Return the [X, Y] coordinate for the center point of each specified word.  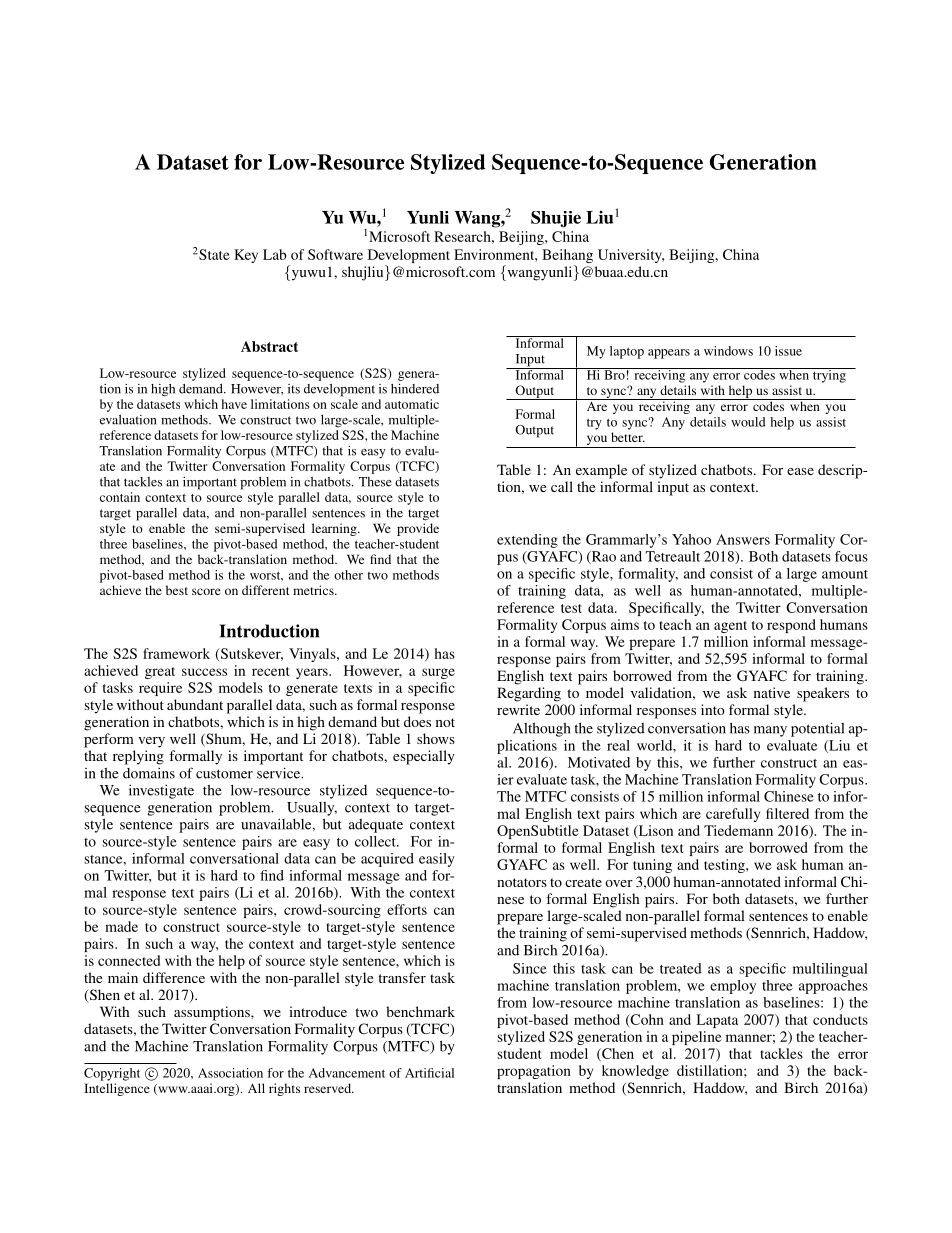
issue [788, 351]
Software [335, 254]
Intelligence [117, 1089]
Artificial [429, 1073]
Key [246, 256]
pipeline [697, 1038]
